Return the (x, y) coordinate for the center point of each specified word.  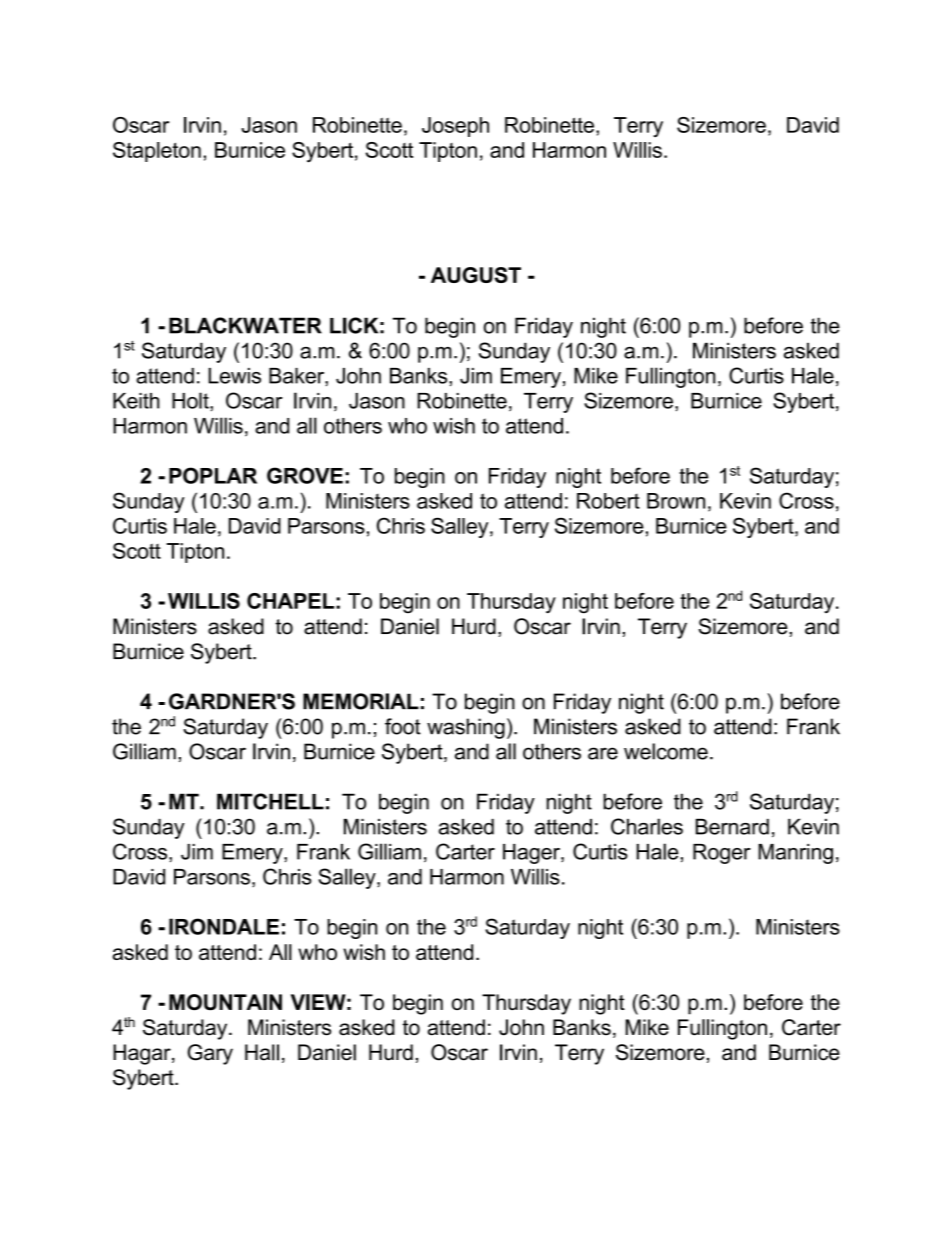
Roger (722, 854)
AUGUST (476, 275)
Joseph (455, 127)
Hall (262, 1052)
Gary (210, 1054)
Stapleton (157, 152)
